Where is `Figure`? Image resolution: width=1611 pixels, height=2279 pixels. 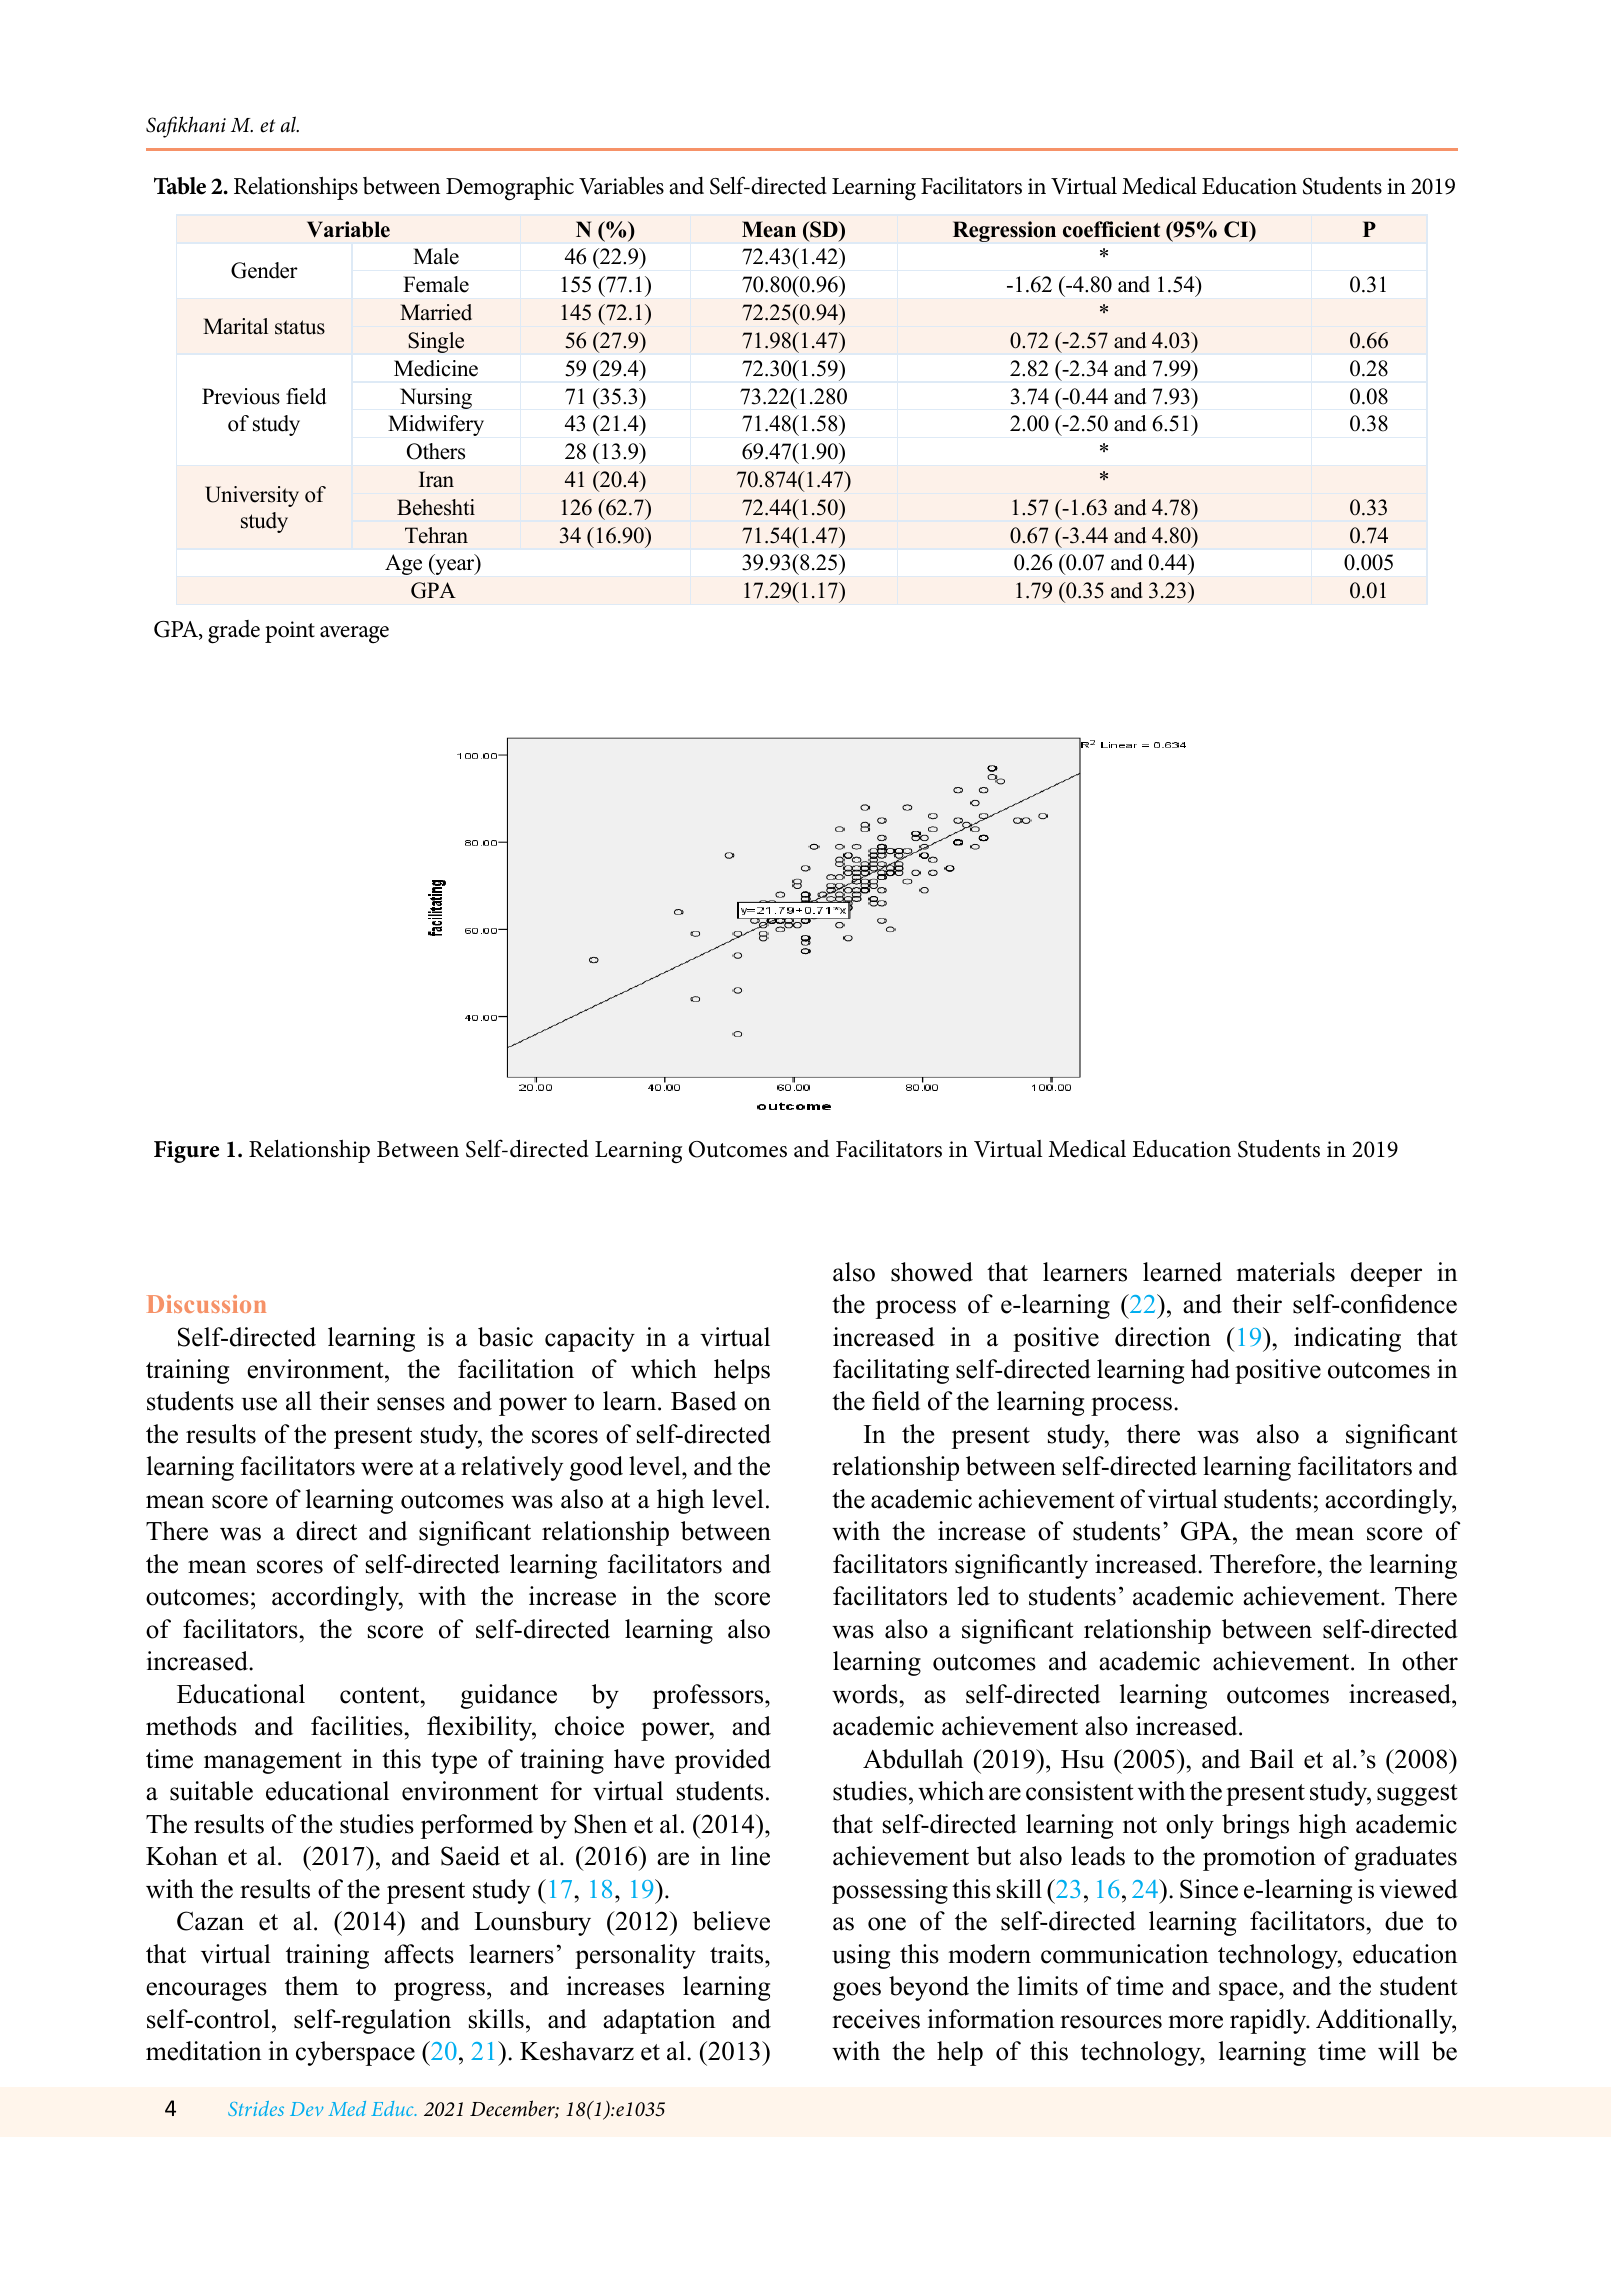
Figure is located at coordinates (186, 1152).
